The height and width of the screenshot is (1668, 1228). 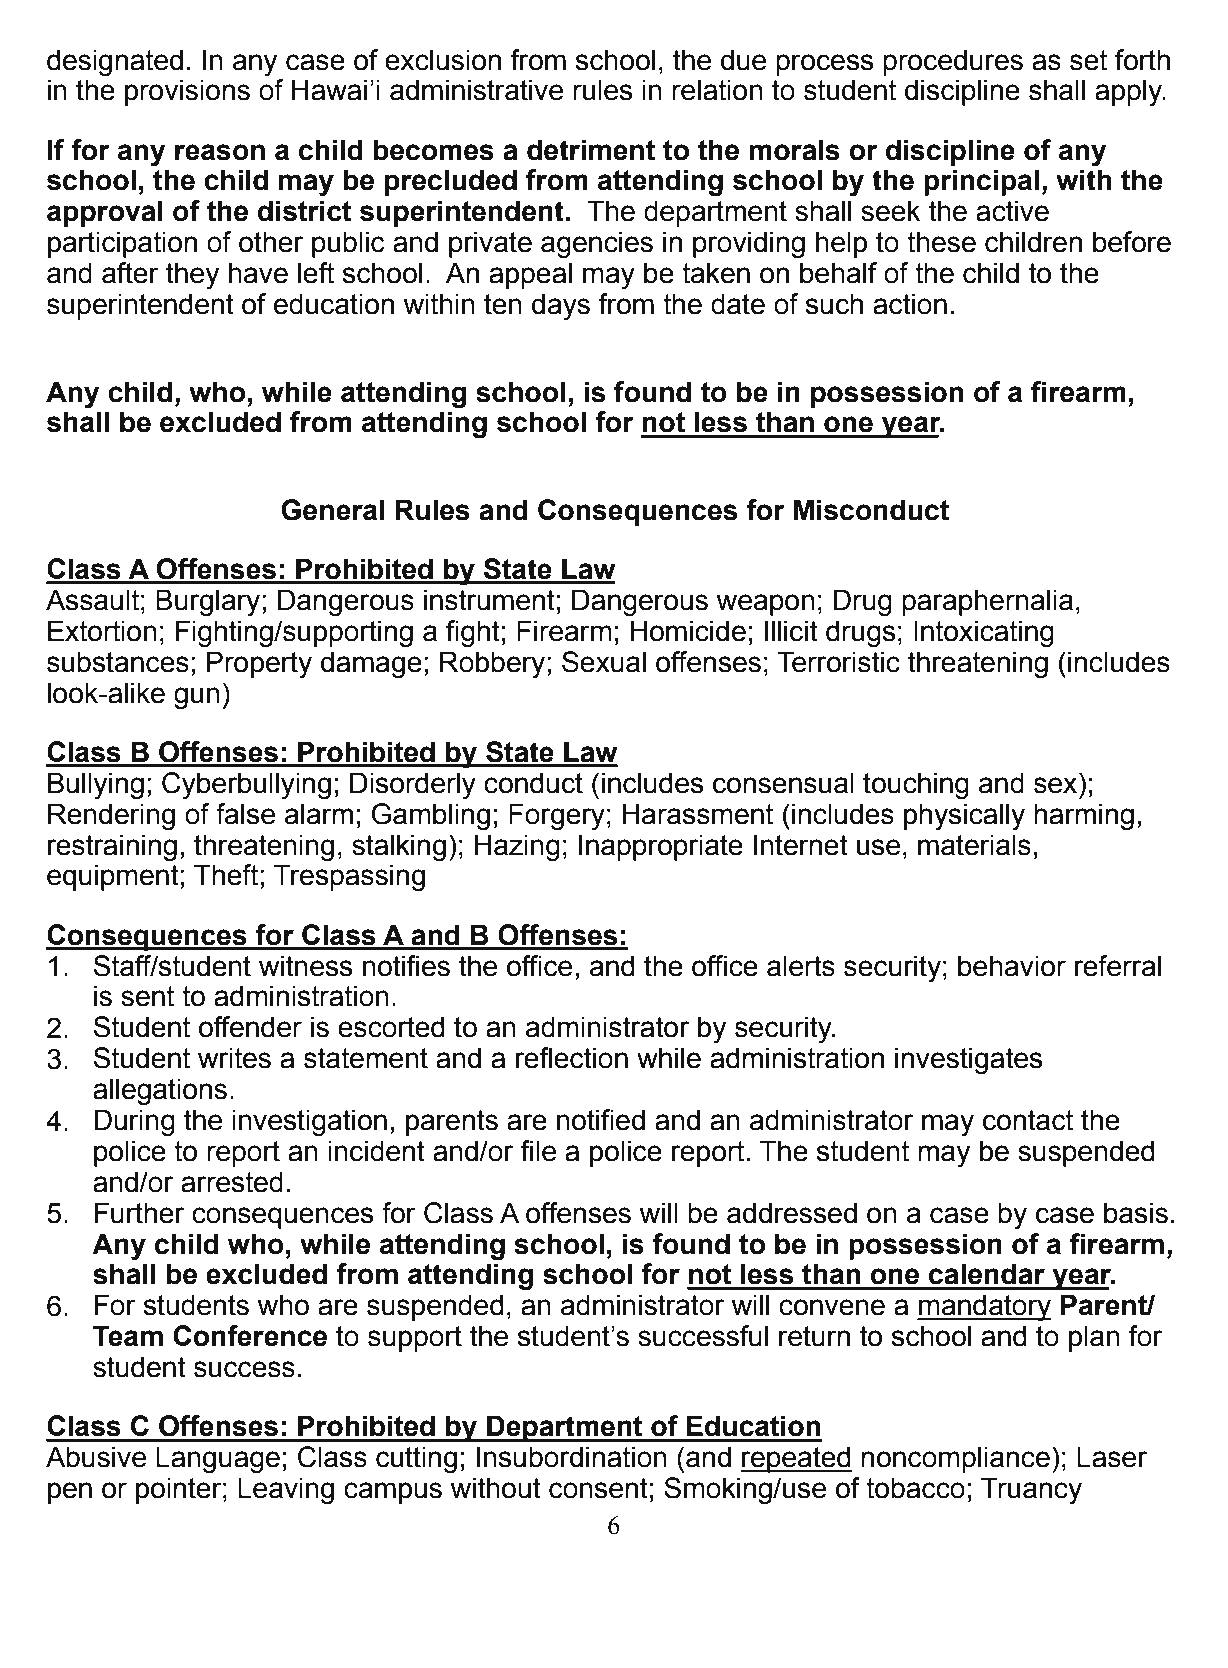 What do you see at coordinates (964, 816) in the screenshot?
I see `physically` at bounding box center [964, 816].
